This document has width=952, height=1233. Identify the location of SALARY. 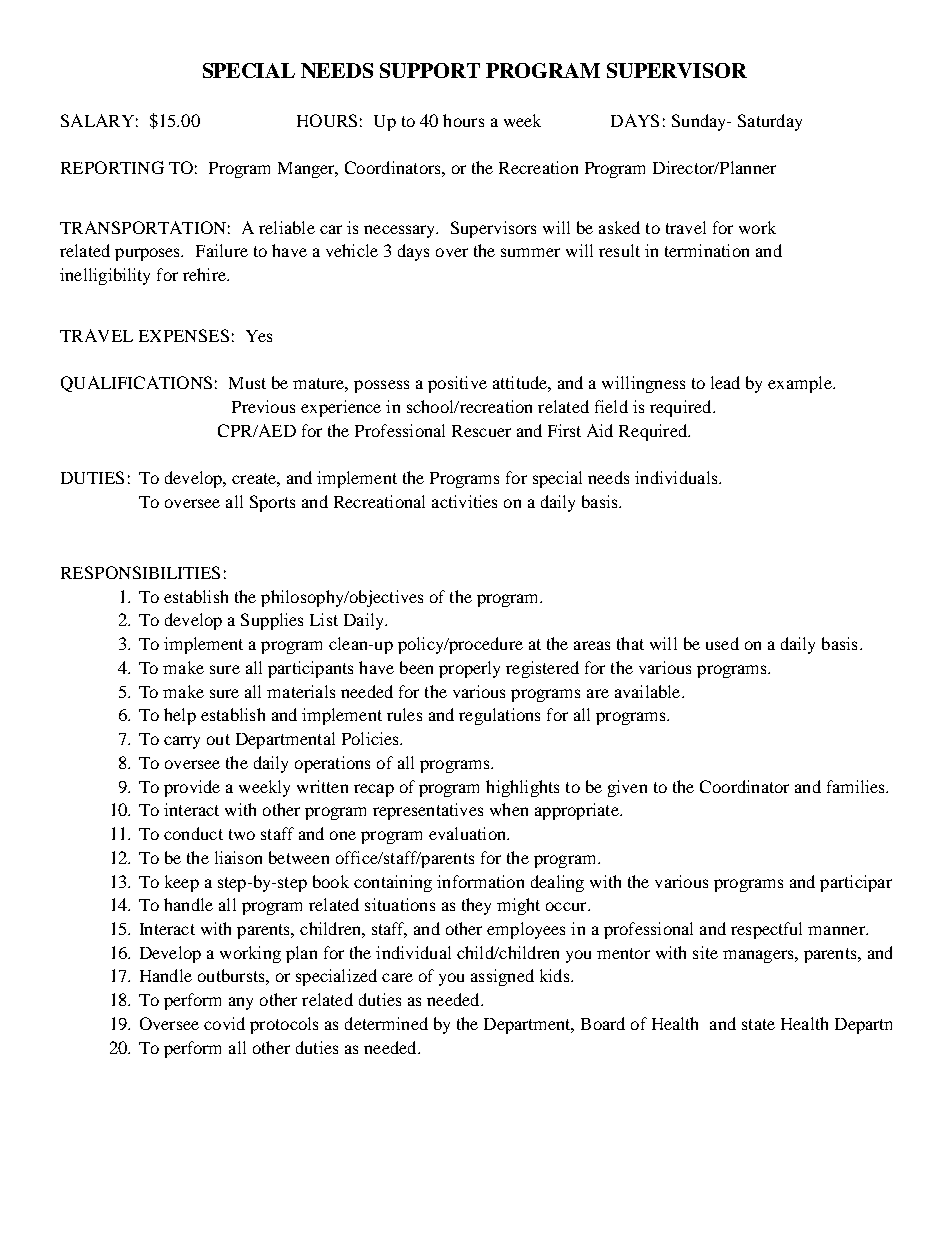
(97, 120).
